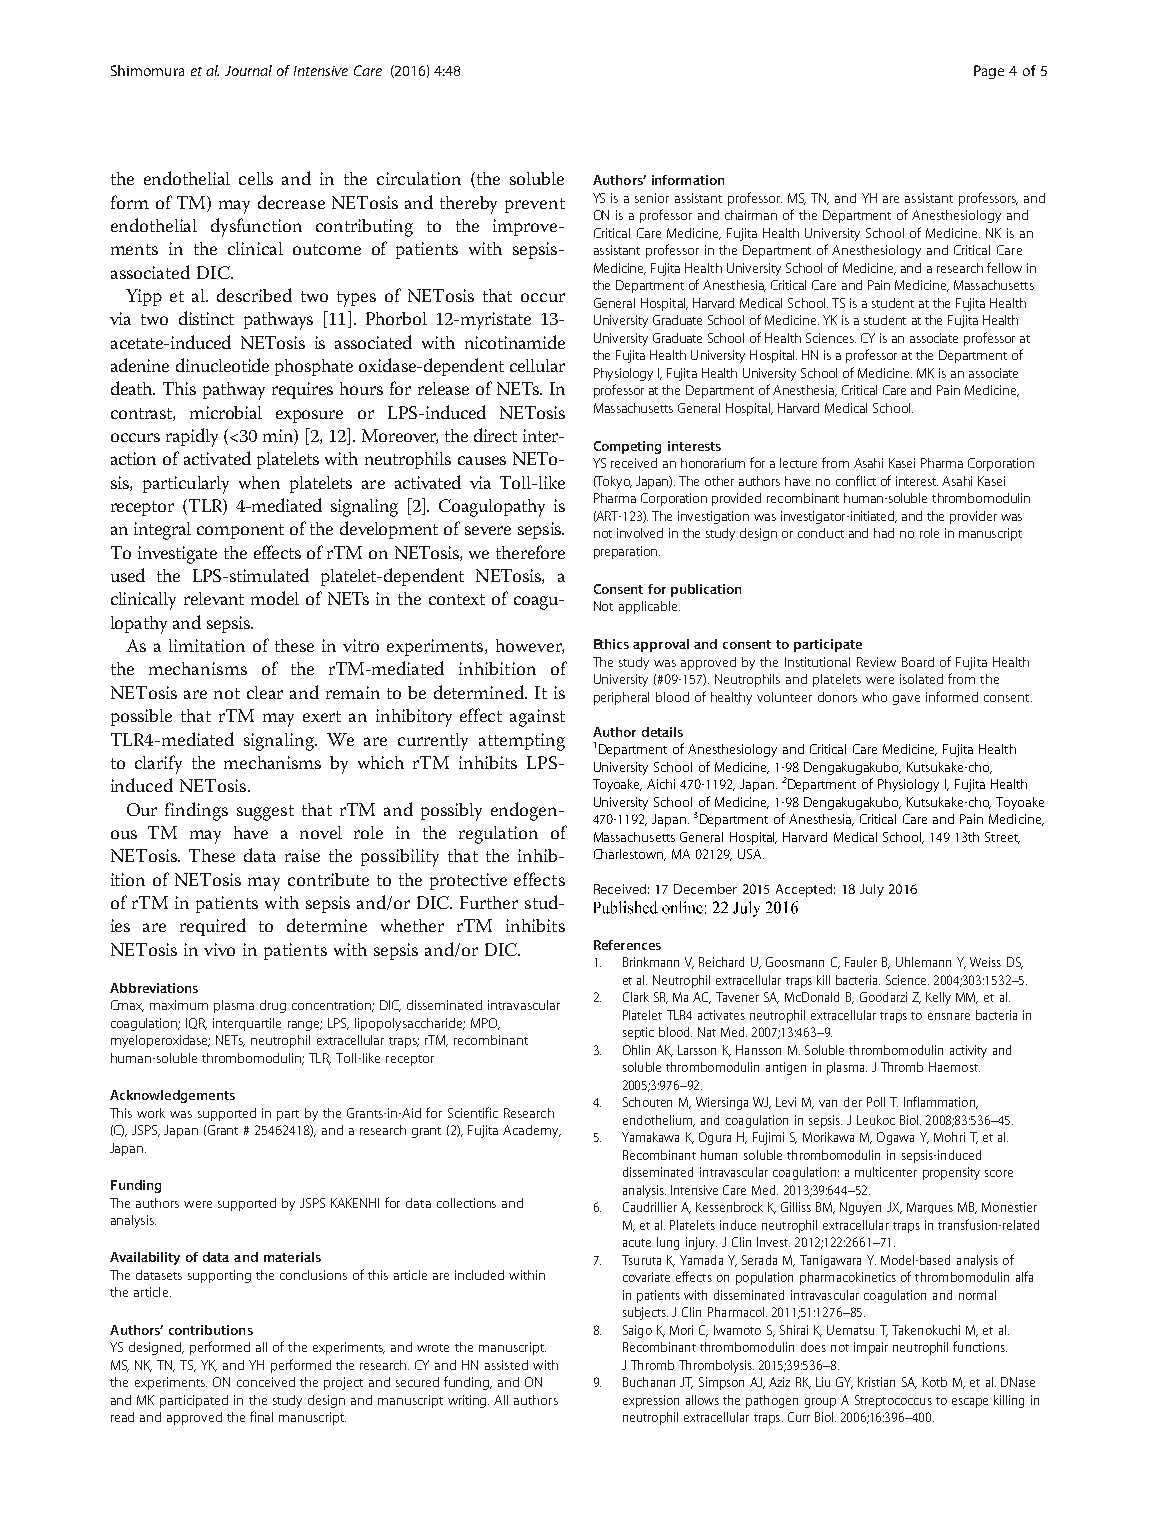 The height and width of the page is (1538, 1158). Describe the element at coordinates (248, 70) in the page. I see `Journal` at that location.
